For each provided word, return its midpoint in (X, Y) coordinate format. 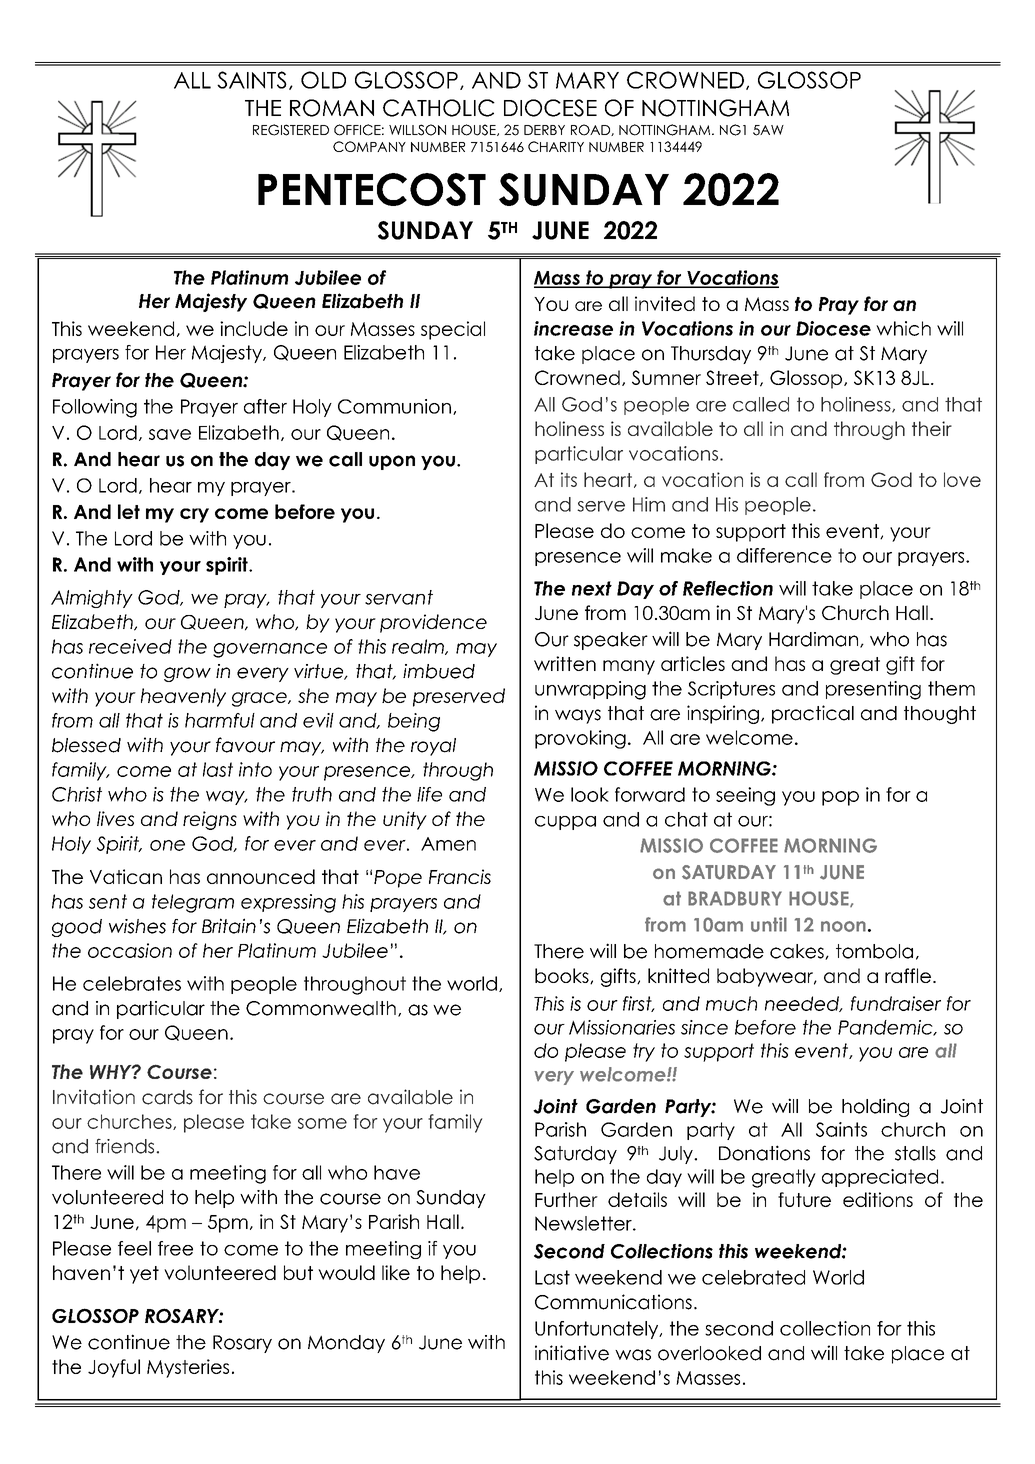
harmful (220, 720)
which (903, 328)
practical (813, 714)
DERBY (544, 130)
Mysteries (188, 1368)
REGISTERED (291, 130)
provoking (580, 739)
